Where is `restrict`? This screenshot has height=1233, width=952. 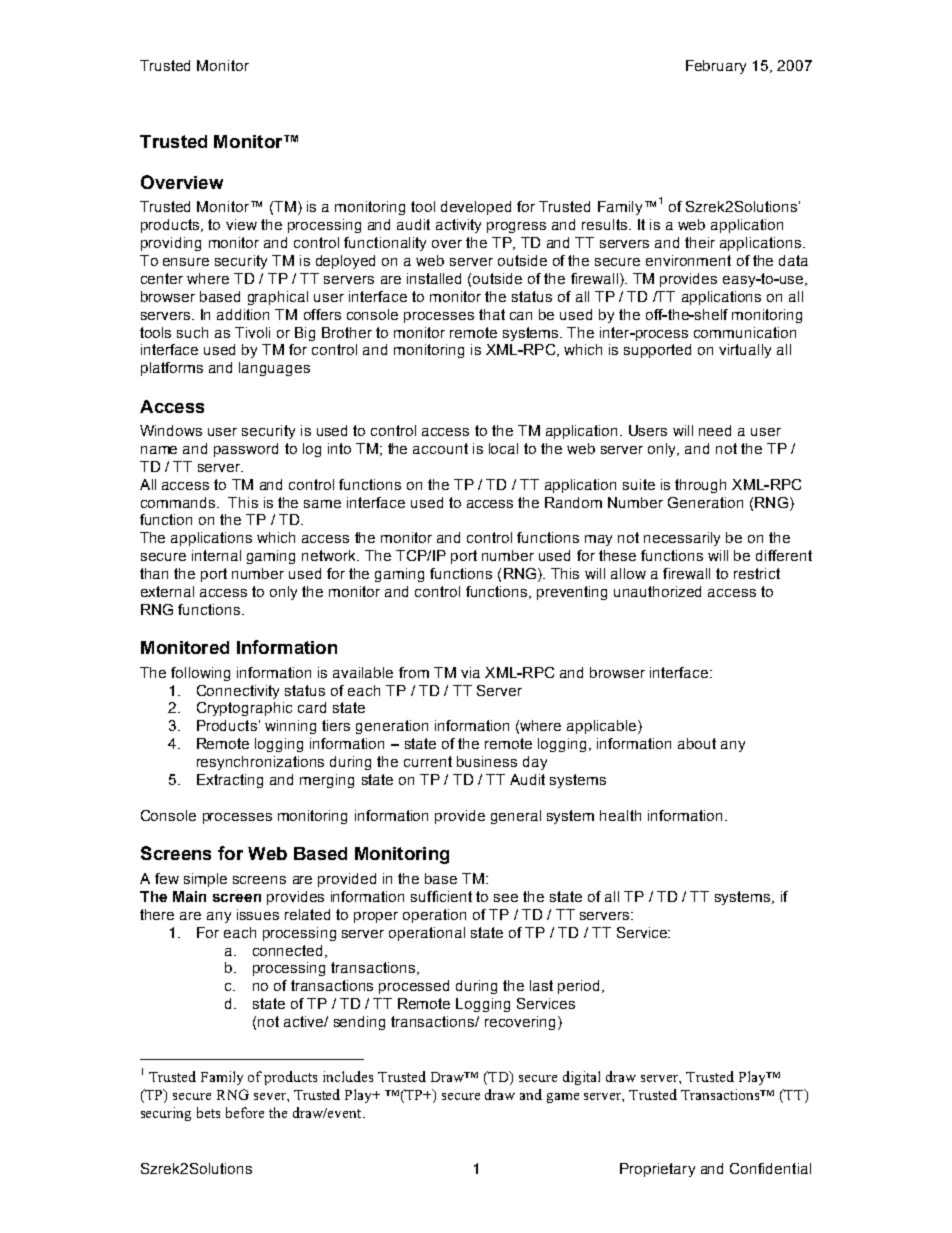
restrict is located at coordinates (757, 573).
